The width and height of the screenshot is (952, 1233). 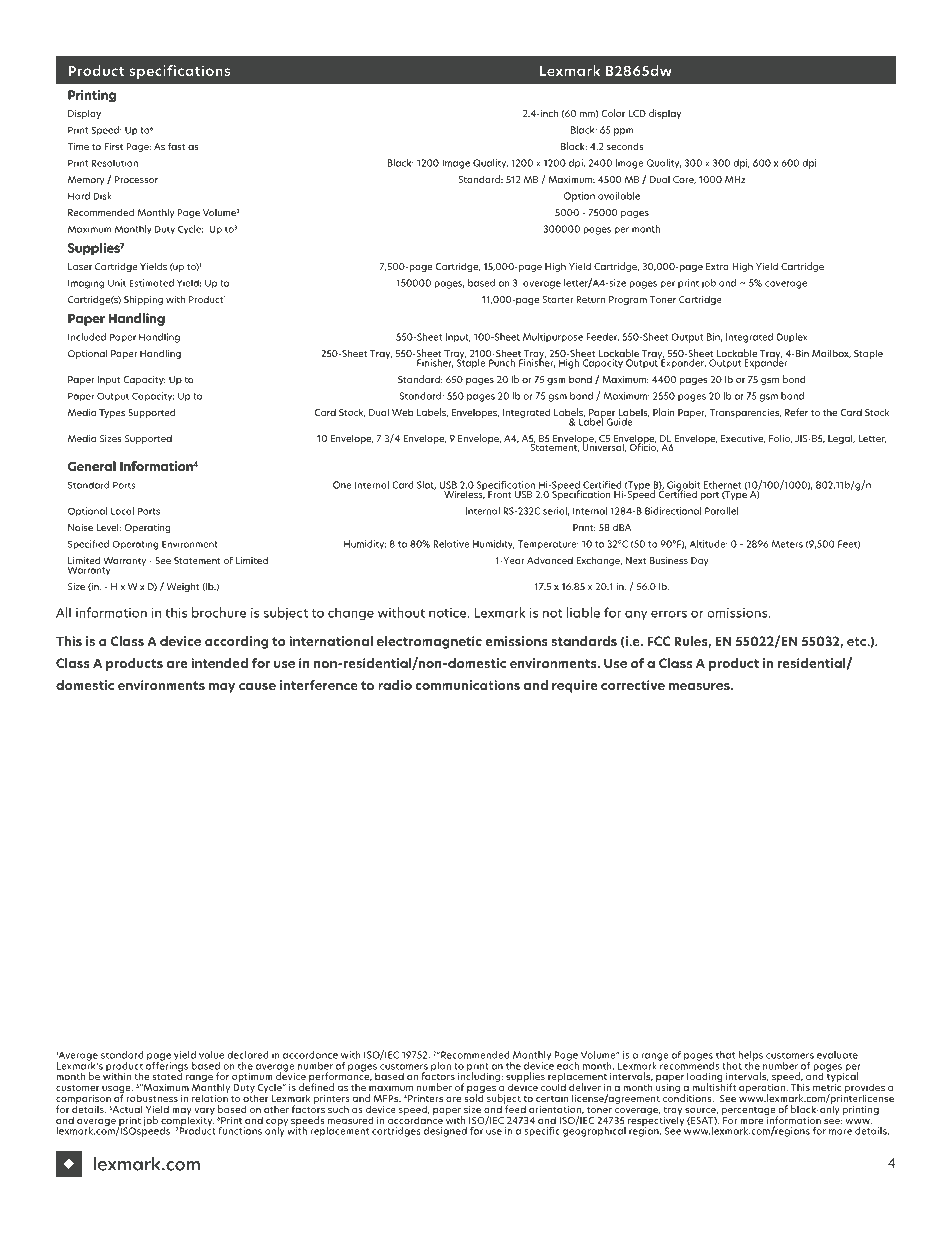 What do you see at coordinates (613, 113) in the screenshot?
I see `Color` at bounding box center [613, 113].
